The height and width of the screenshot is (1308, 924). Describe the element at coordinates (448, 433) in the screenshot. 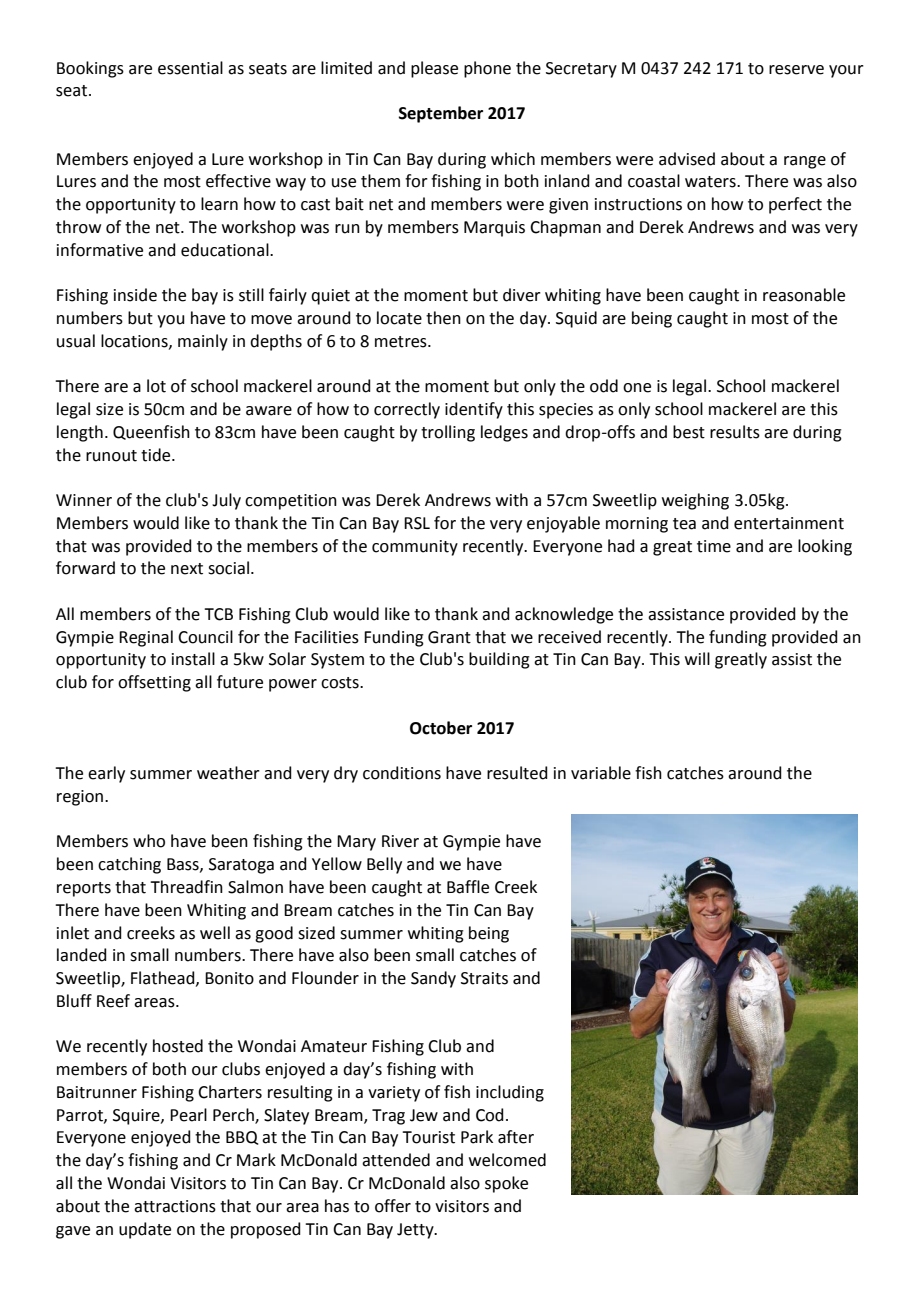

I see `trolling` at that location.
